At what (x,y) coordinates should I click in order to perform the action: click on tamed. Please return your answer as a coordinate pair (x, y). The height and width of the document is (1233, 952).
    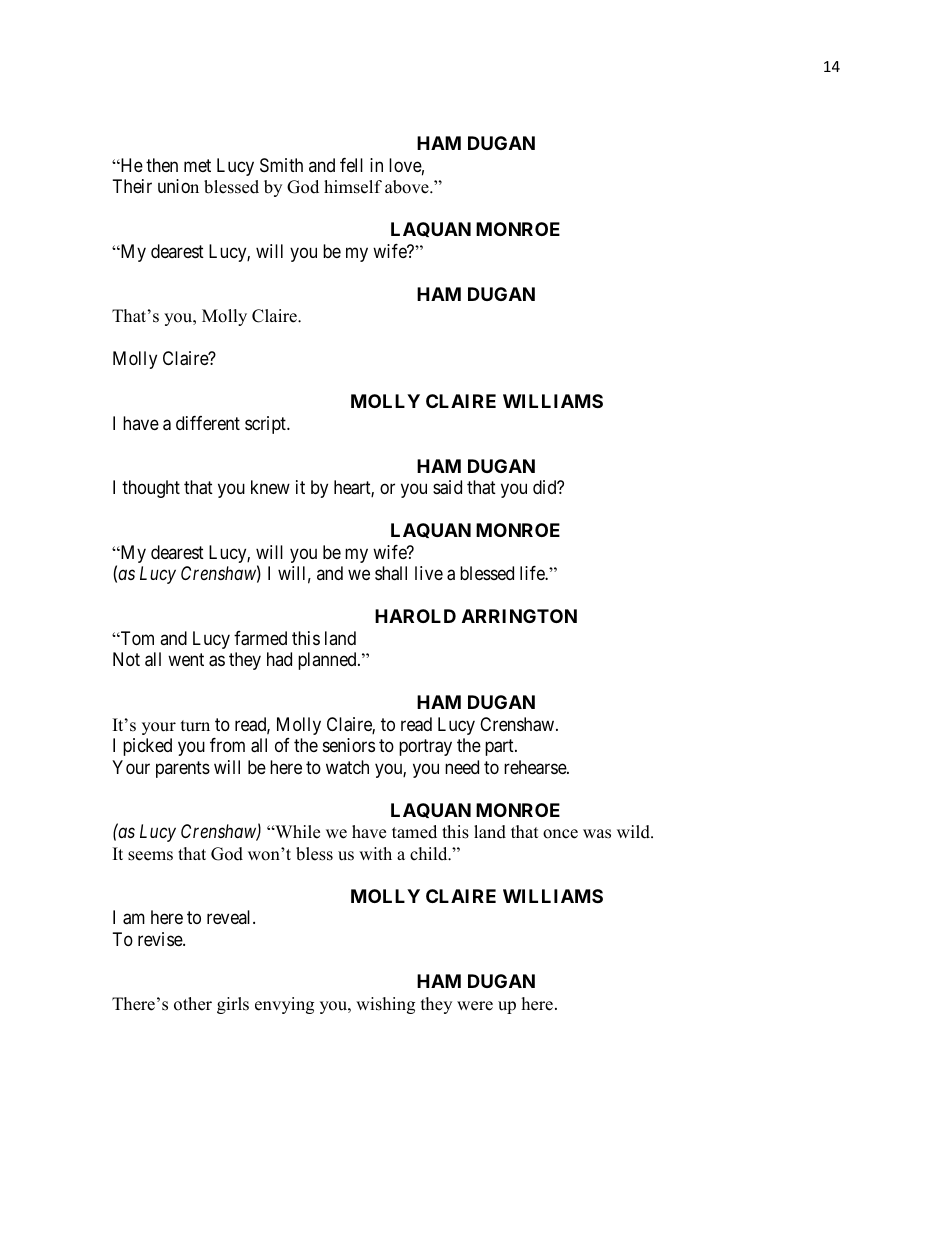
    Looking at the image, I should click on (414, 832).
